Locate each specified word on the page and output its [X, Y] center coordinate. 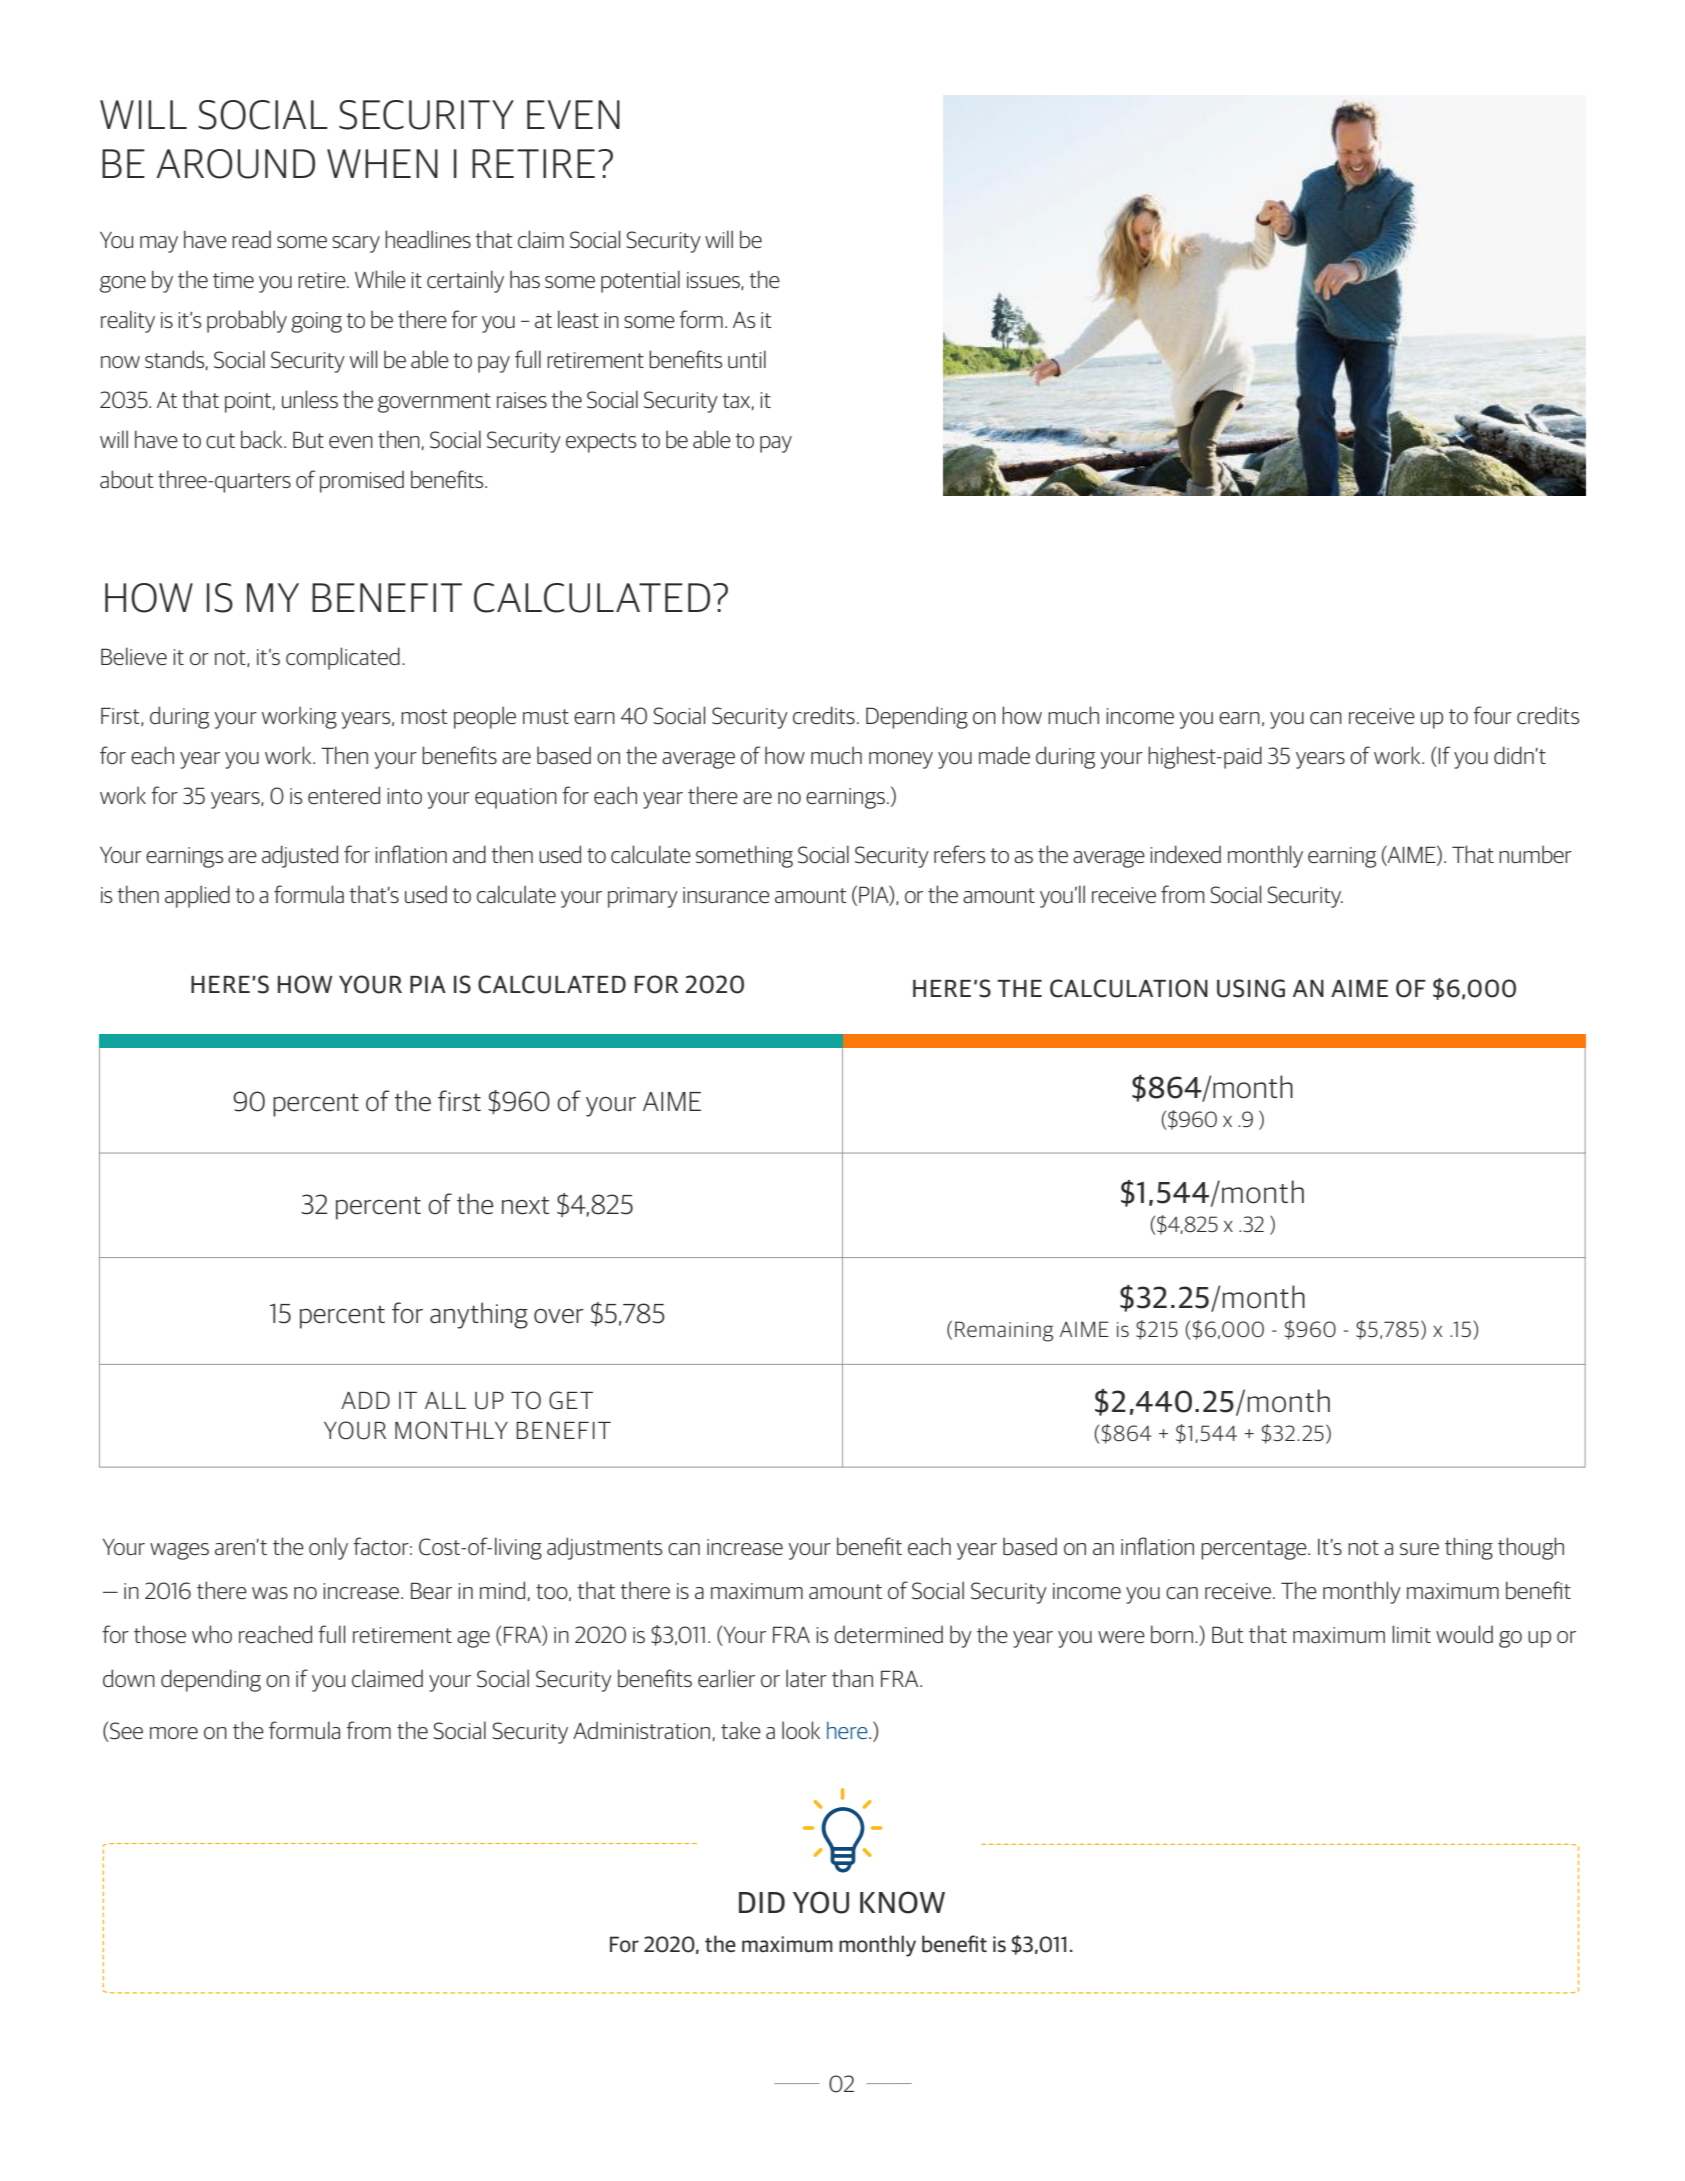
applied [197, 896]
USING [1251, 988]
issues [714, 281]
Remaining [1004, 1331]
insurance [726, 895]
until [747, 359]
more [174, 1733]
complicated [343, 658]
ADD [365, 1400]
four [1492, 715]
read [251, 239]
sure [1419, 1549]
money [901, 760]
